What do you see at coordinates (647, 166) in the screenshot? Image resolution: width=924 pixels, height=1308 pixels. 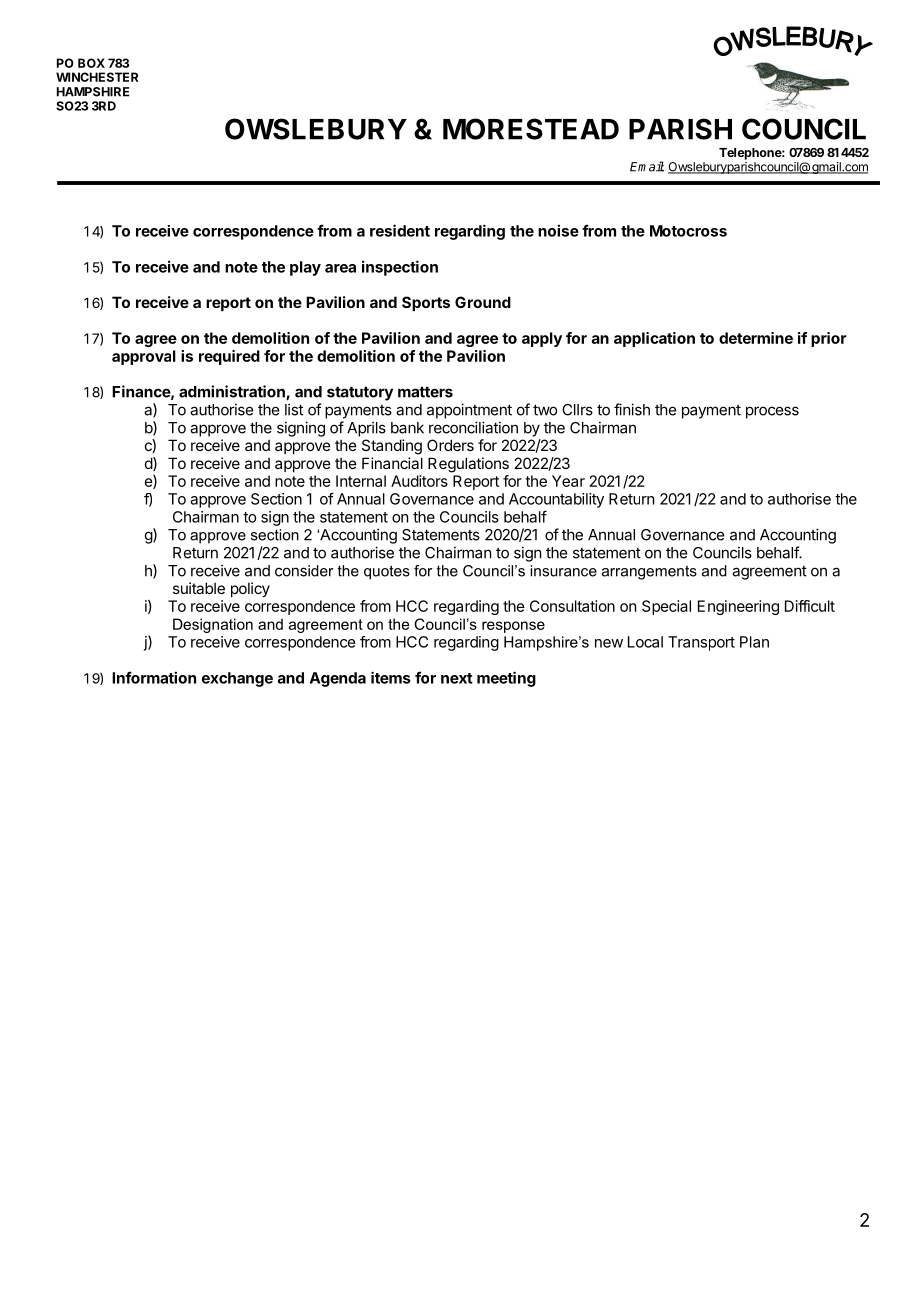 I see `Email` at bounding box center [647, 166].
